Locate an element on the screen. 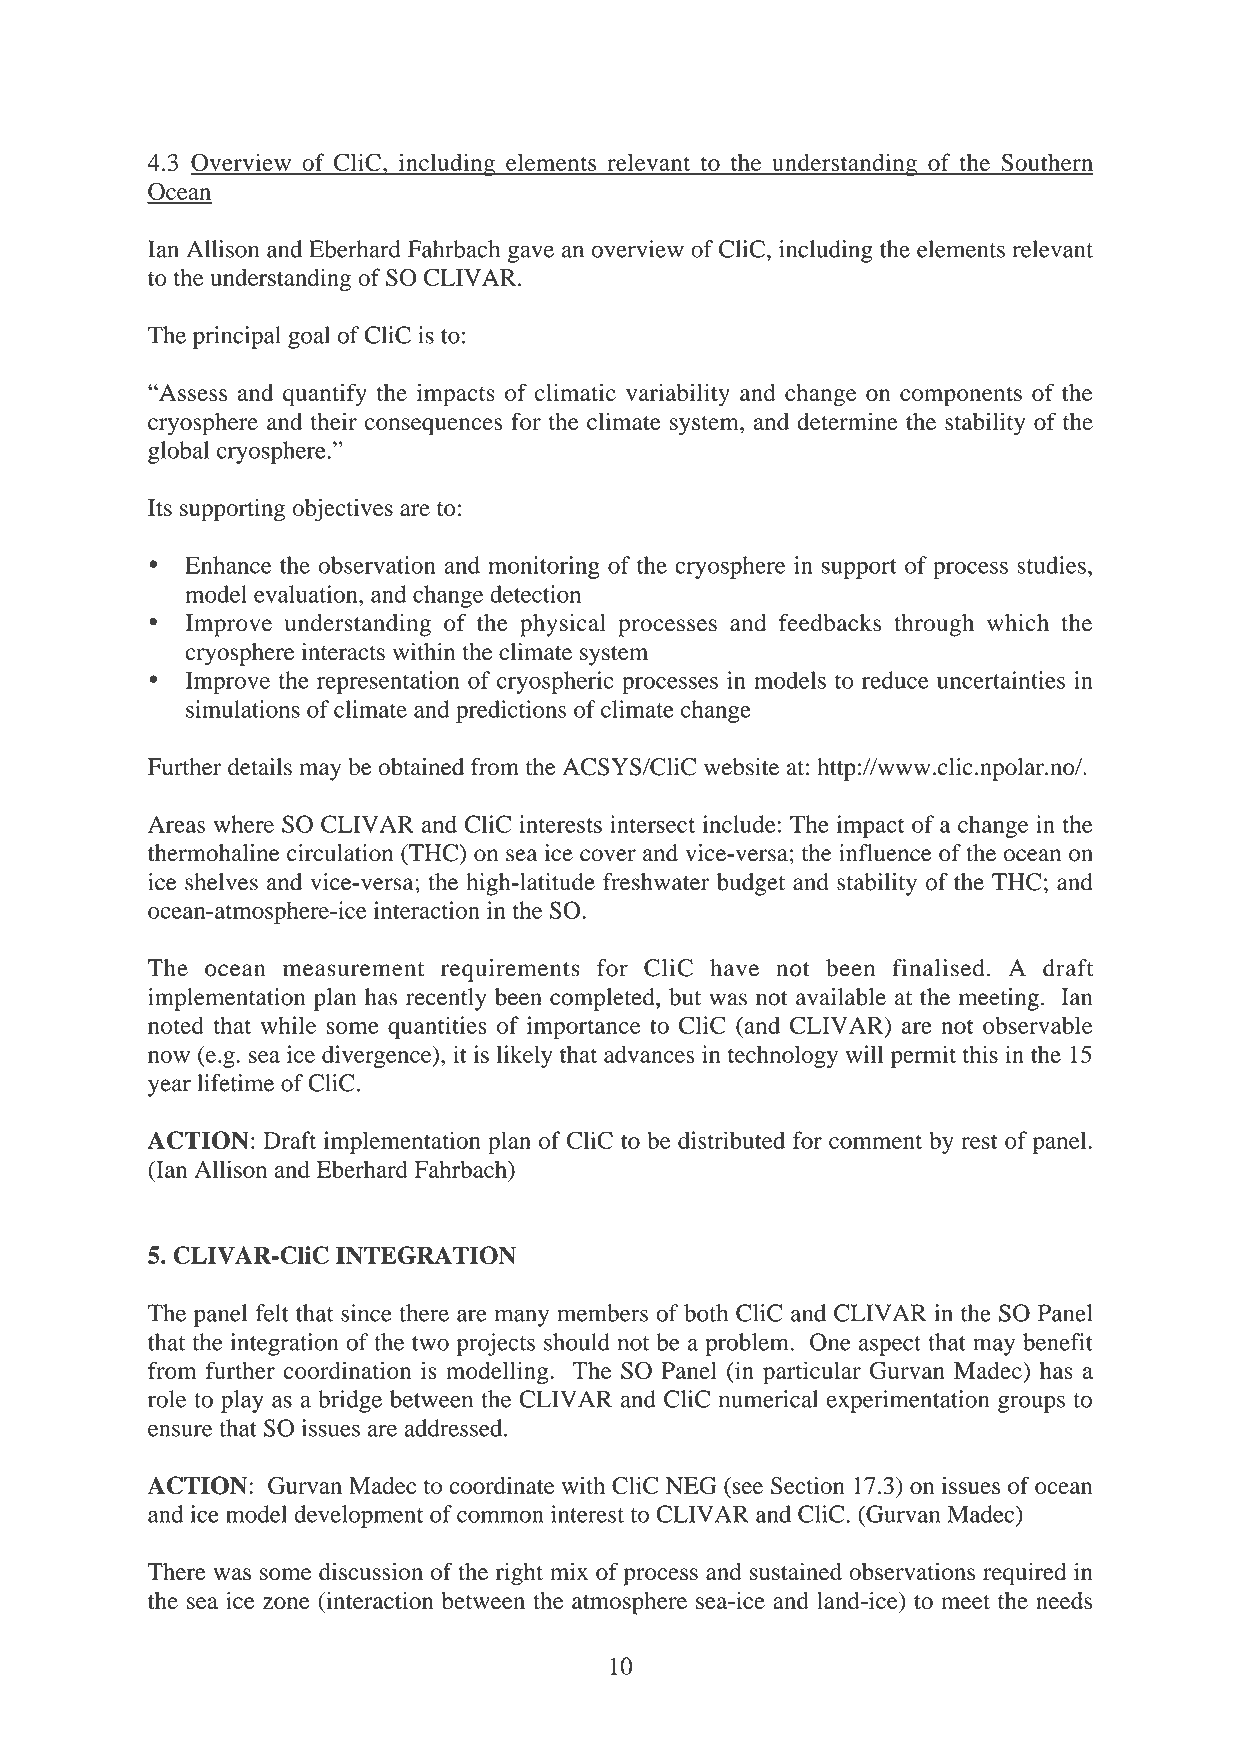 This screenshot has width=1240, height=1755. advances is located at coordinates (649, 1054).
